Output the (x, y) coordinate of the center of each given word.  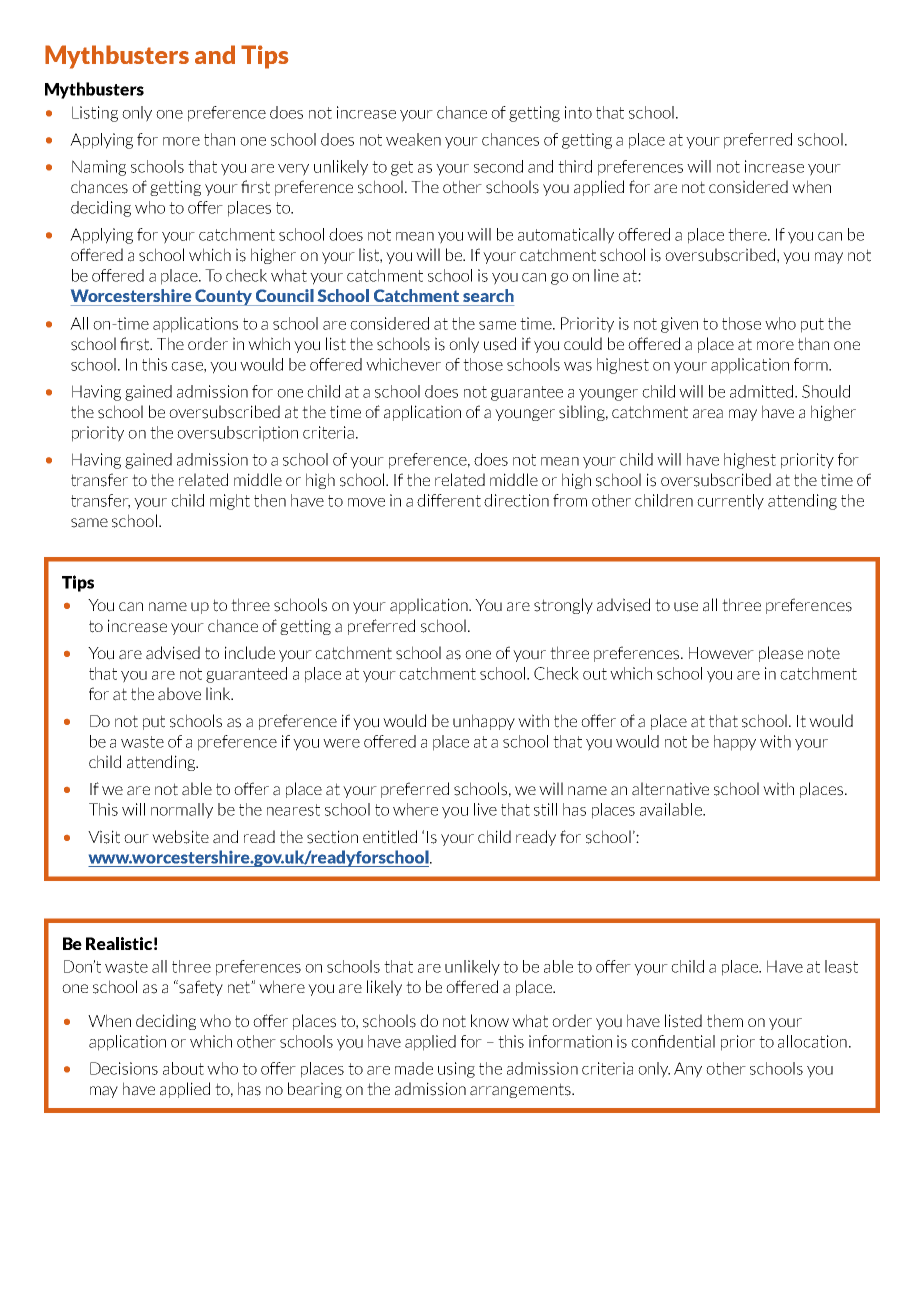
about (183, 1068)
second (498, 166)
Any (688, 1070)
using (456, 1070)
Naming (99, 168)
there (748, 234)
